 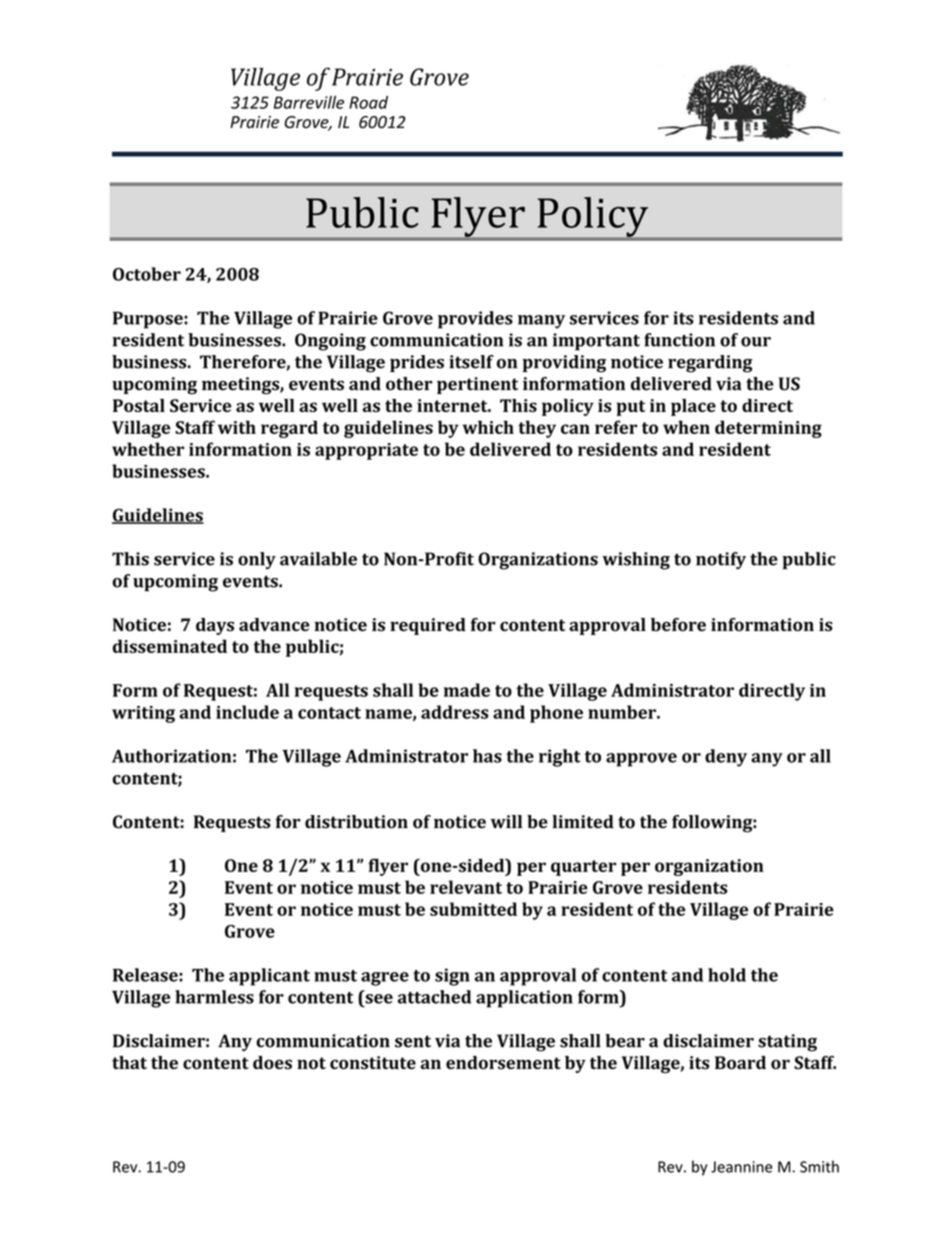 What do you see at coordinates (742, 1167) in the page?
I see `Jeannine` at bounding box center [742, 1167].
